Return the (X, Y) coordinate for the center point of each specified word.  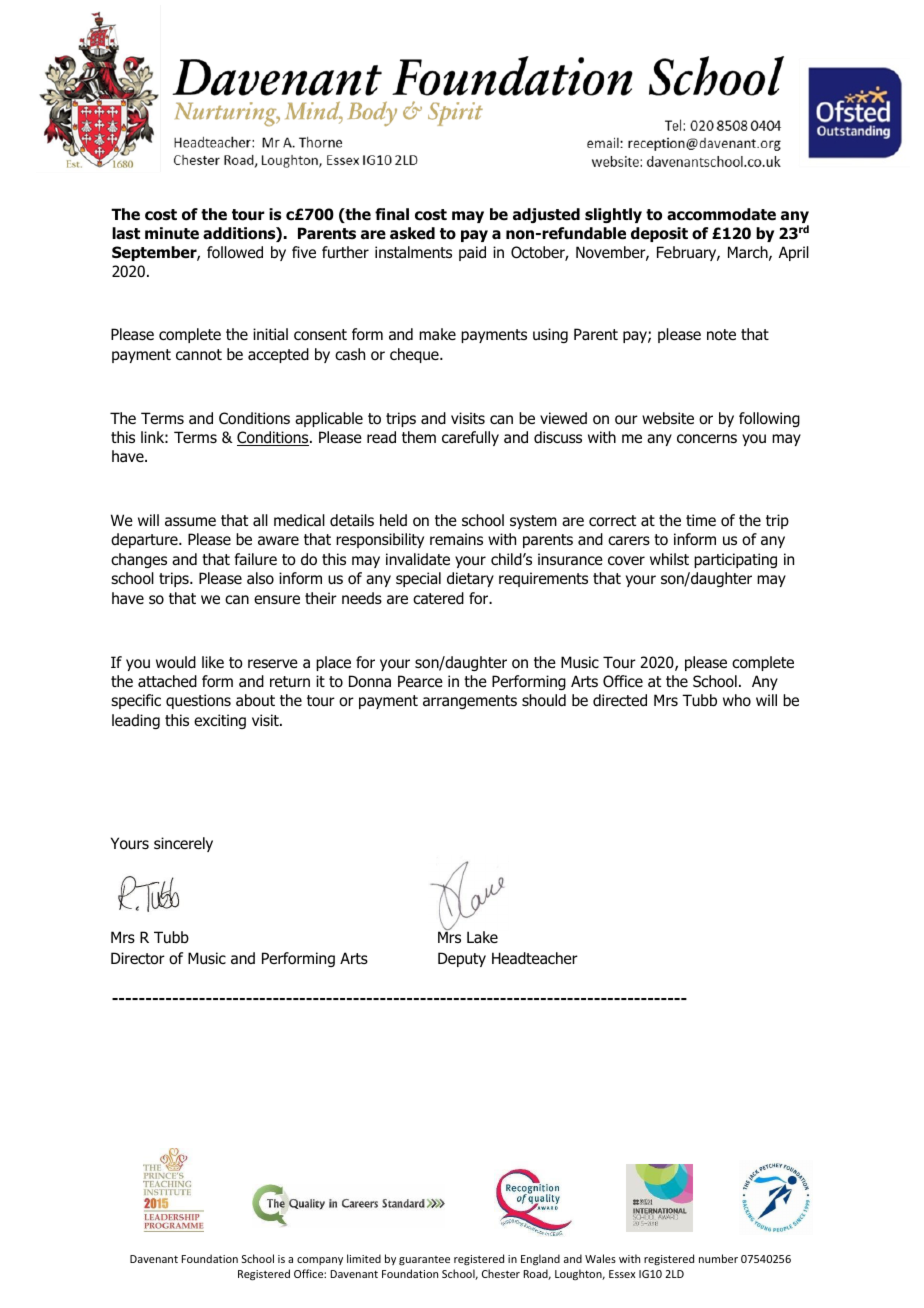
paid (472, 253)
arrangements (470, 702)
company (320, 1261)
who (737, 700)
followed (235, 252)
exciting (220, 721)
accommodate (721, 214)
